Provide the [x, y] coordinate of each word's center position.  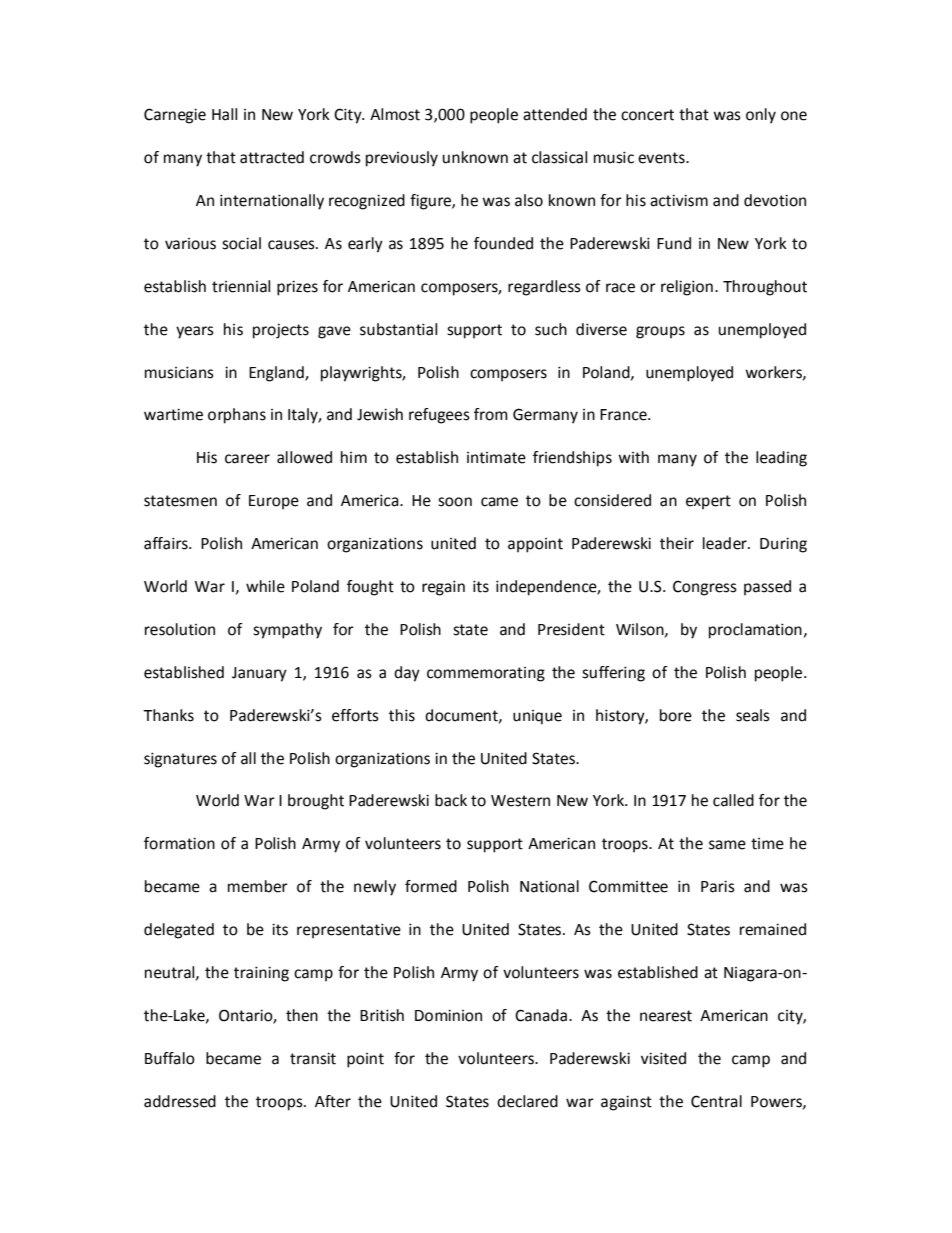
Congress [705, 588]
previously [402, 159]
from [491, 414]
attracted [272, 157]
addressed [180, 1101]
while [265, 586]
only [761, 116]
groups [660, 332]
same [727, 845]
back [451, 800]
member [258, 886]
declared [527, 1101]
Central [716, 1101]
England [277, 374]
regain [443, 588]
